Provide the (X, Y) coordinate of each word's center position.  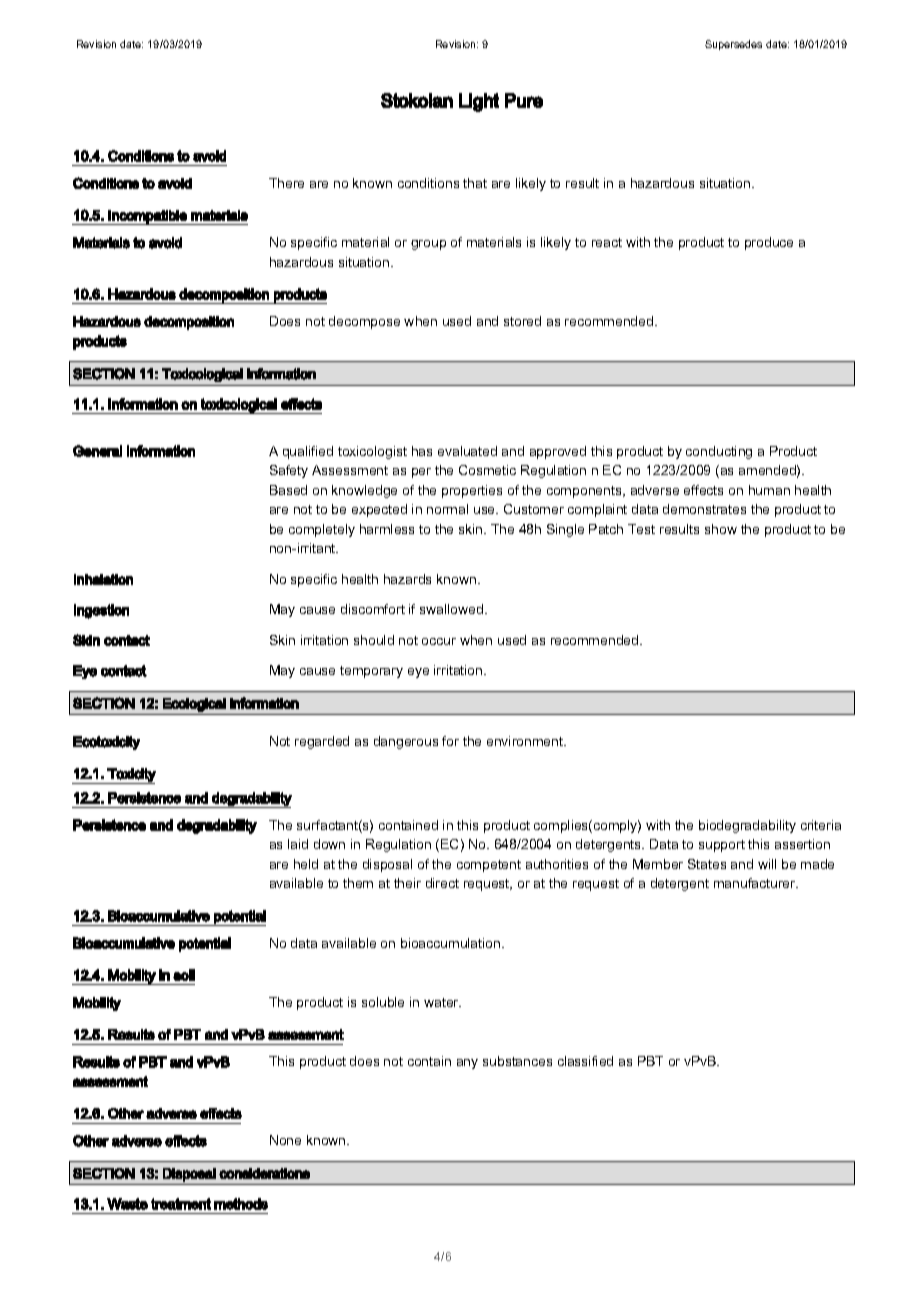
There (286, 183)
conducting (719, 452)
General (97, 451)
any (467, 1064)
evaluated (467, 451)
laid (298, 844)
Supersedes (733, 45)
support (722, 846)
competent (489, 866)
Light (479, 102)
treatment (181, 1204)
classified (585, 1061)
